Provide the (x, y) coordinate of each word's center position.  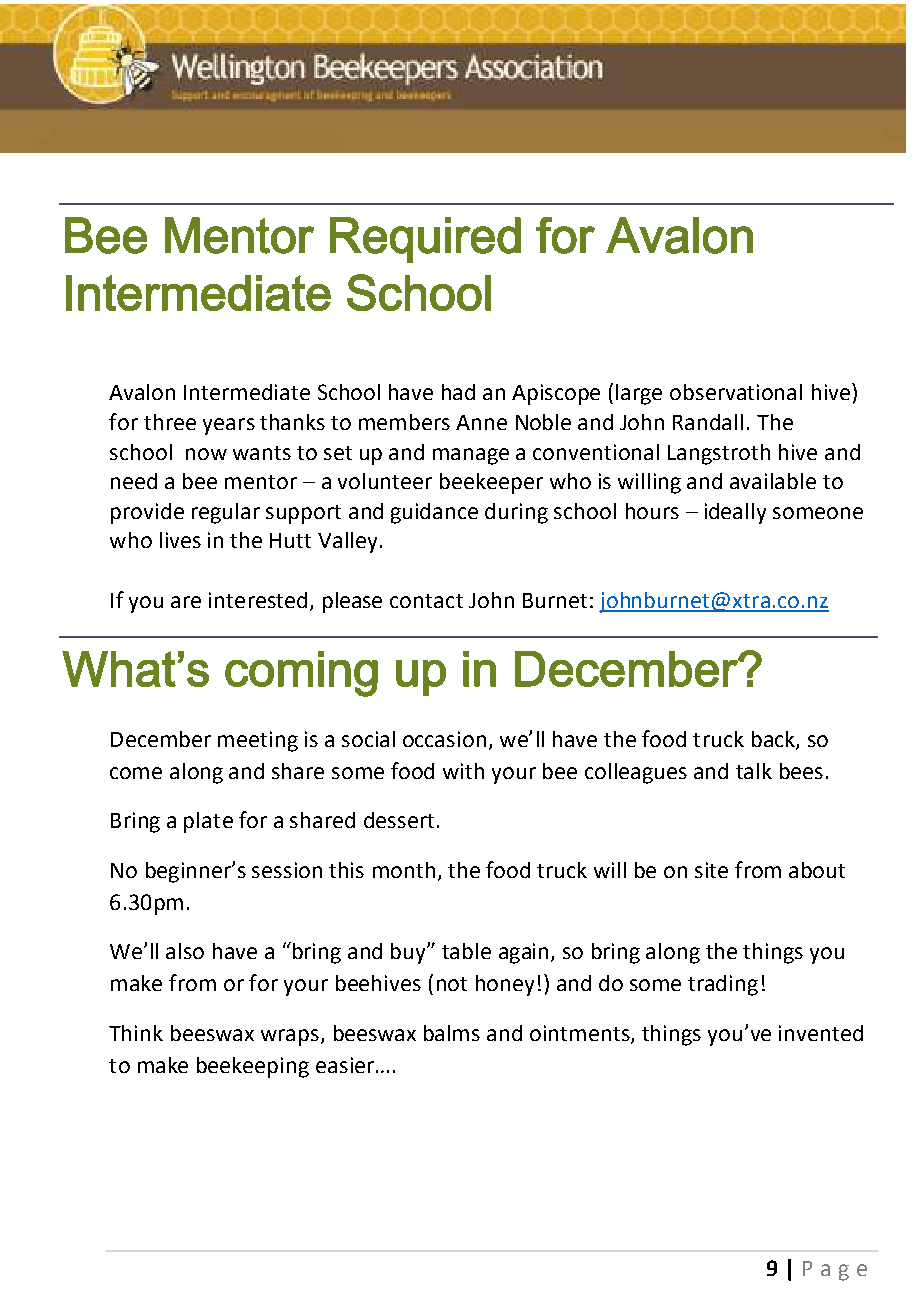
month (404, 870)
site (711, 870)
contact (426, 601)
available (773, 481)
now (206, 454)
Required (425, 240)
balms (452, 1033)
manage (471, 456)
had (458, 392)
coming (301, 674)
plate (208, 822)
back (774, 740)
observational (736, 392)
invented (821, 1033)
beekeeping (253, 1067)
